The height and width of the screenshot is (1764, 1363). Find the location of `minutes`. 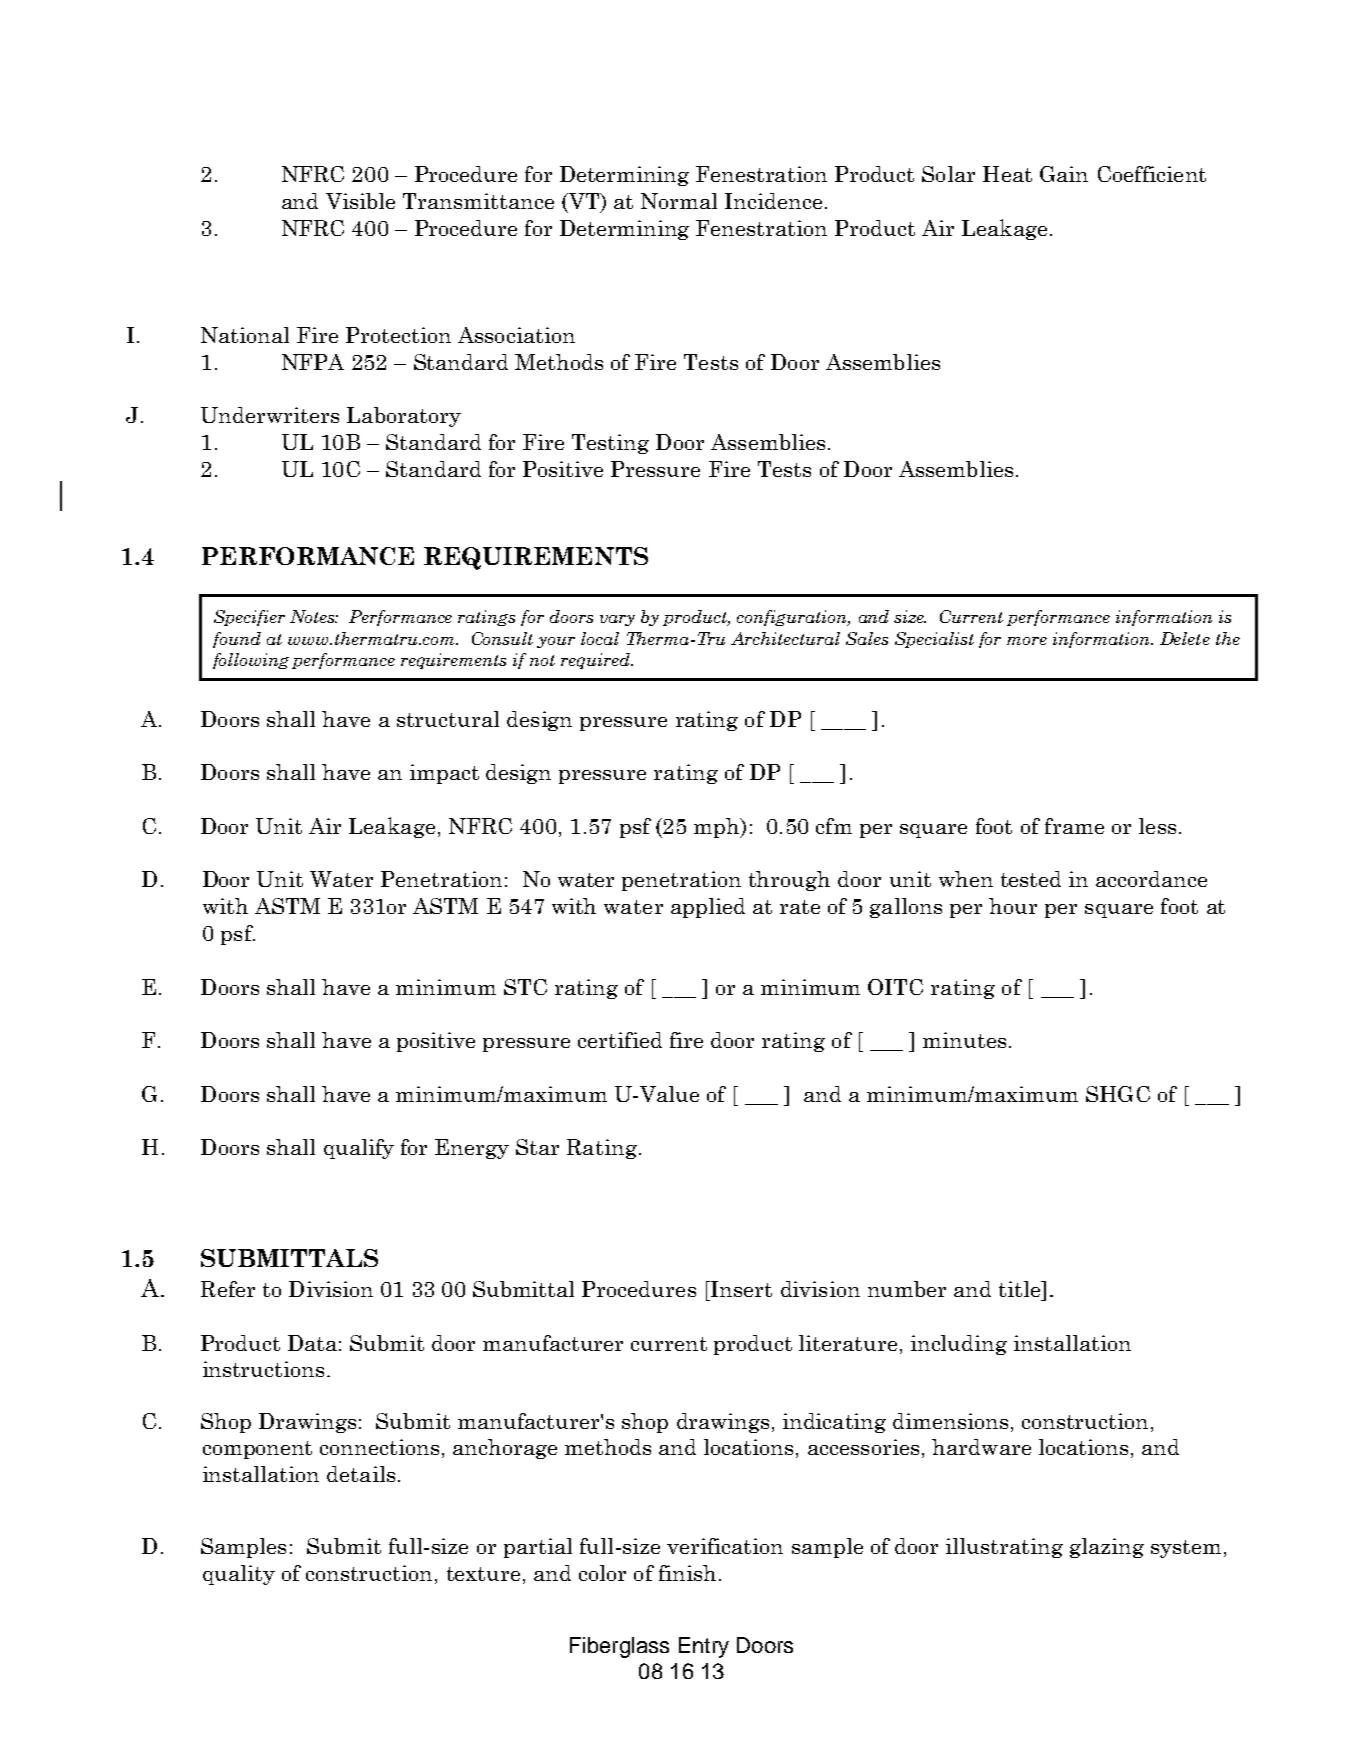

minutes is located at coordinates (964, 1040).
